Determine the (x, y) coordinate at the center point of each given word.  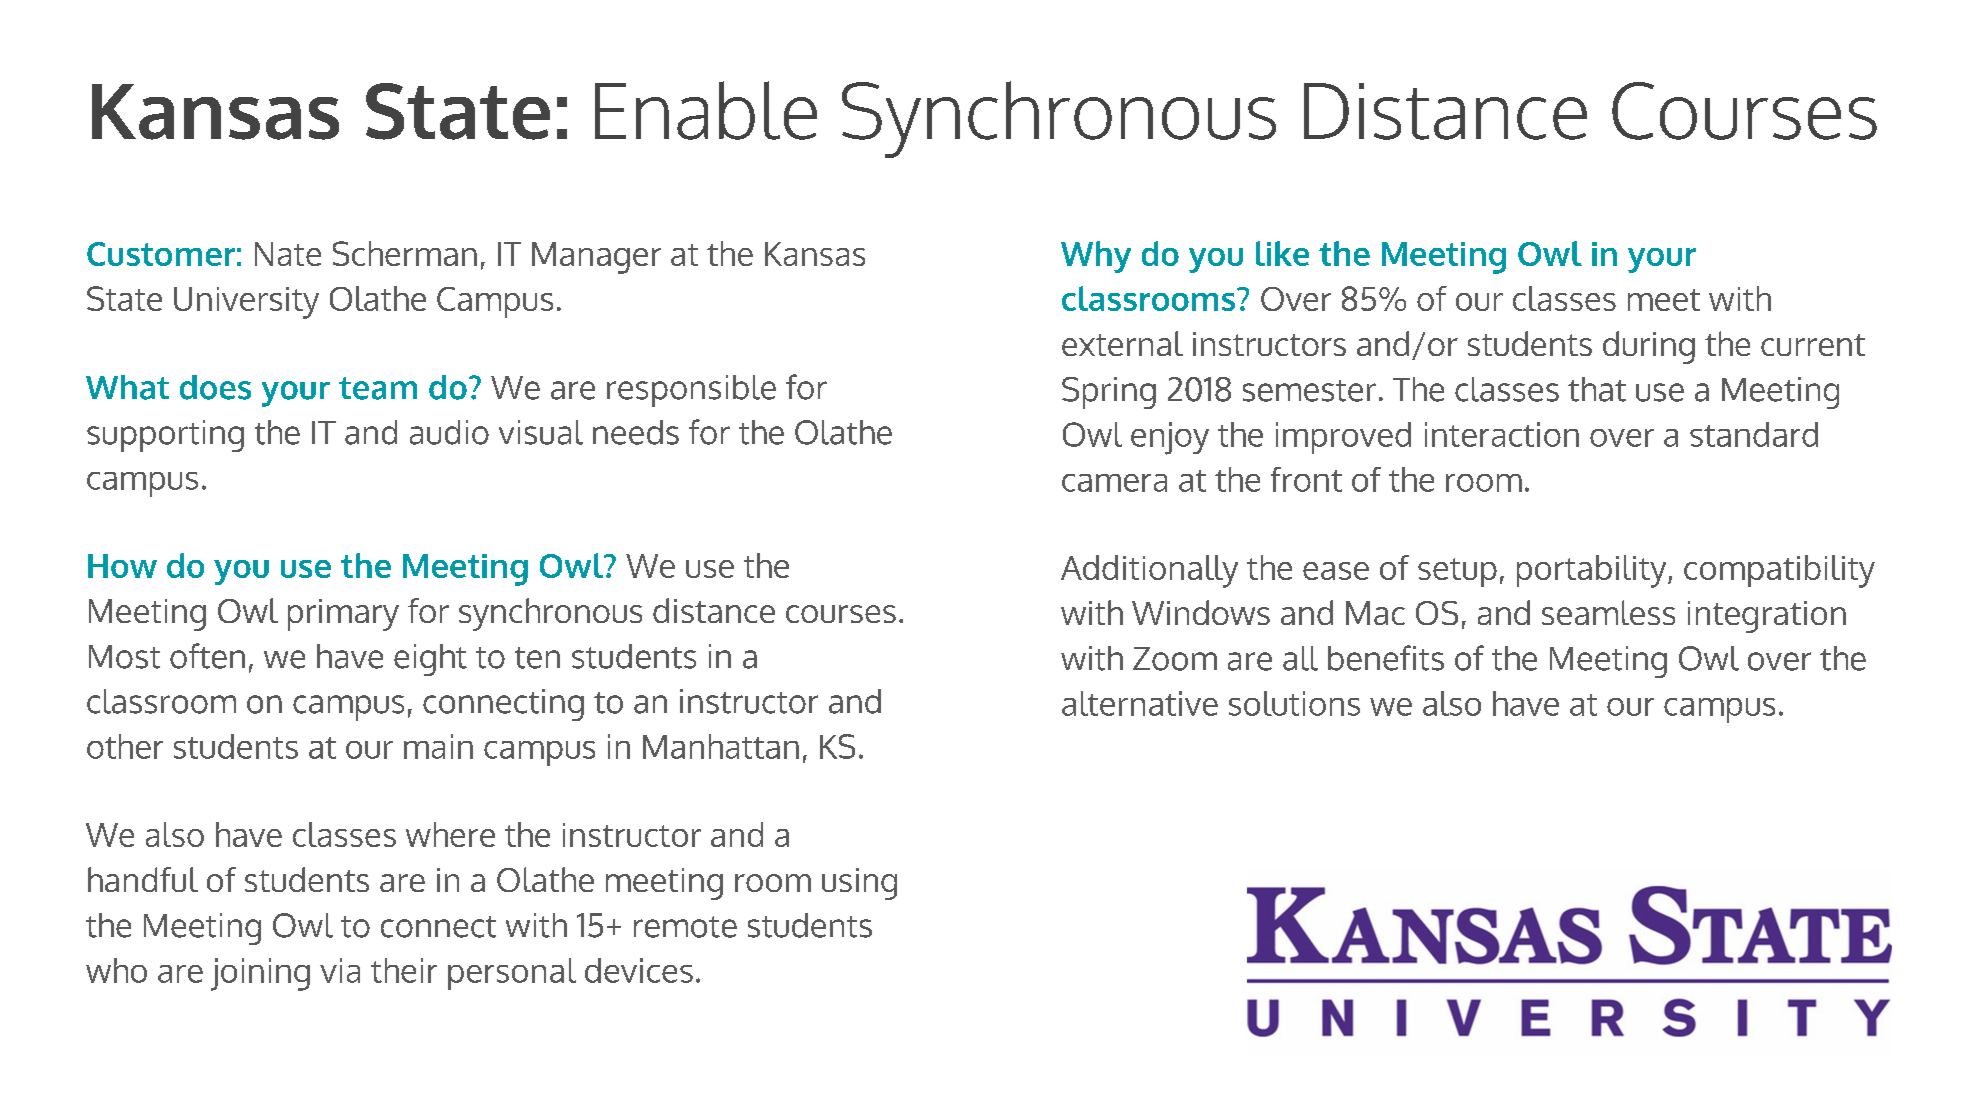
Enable (706, 110)
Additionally (1149, 571)
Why (1096, 257)
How (122, 566)
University (246, 303)
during (1649, 347)
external (1122, 343)
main (438, 746)
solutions (1294, 703)
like (1282, 253)
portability (1593, 571)
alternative (1140, 703)
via (340, 970)
